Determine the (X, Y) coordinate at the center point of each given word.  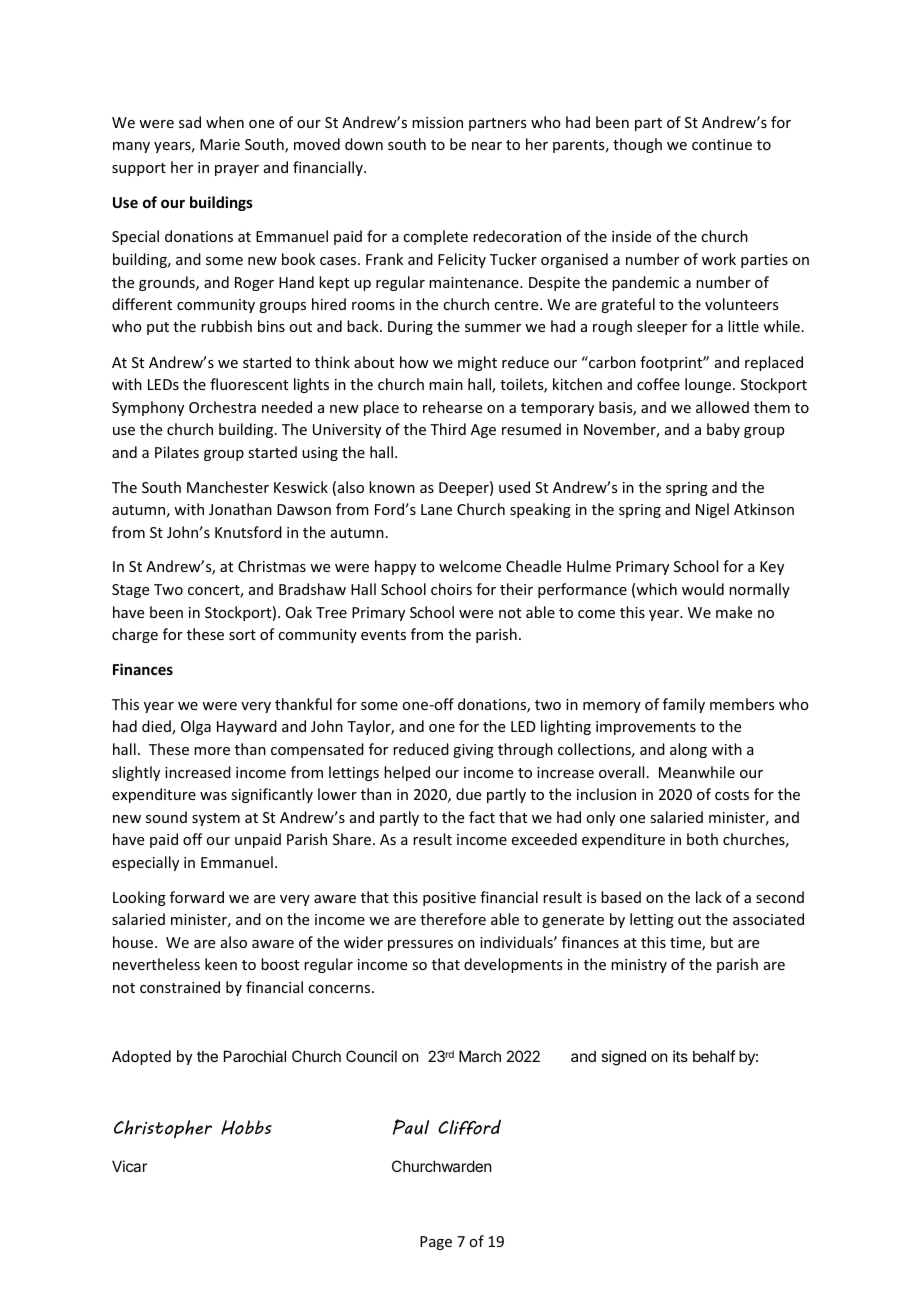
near (487, 146)
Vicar (129, 1166)
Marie (220, 144)
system (216, 819)
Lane (436, 509)
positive (449, 899)
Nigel (712, 510)
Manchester (228, 487)
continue (722, 144)
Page (436, 1243)
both (702, 839)
